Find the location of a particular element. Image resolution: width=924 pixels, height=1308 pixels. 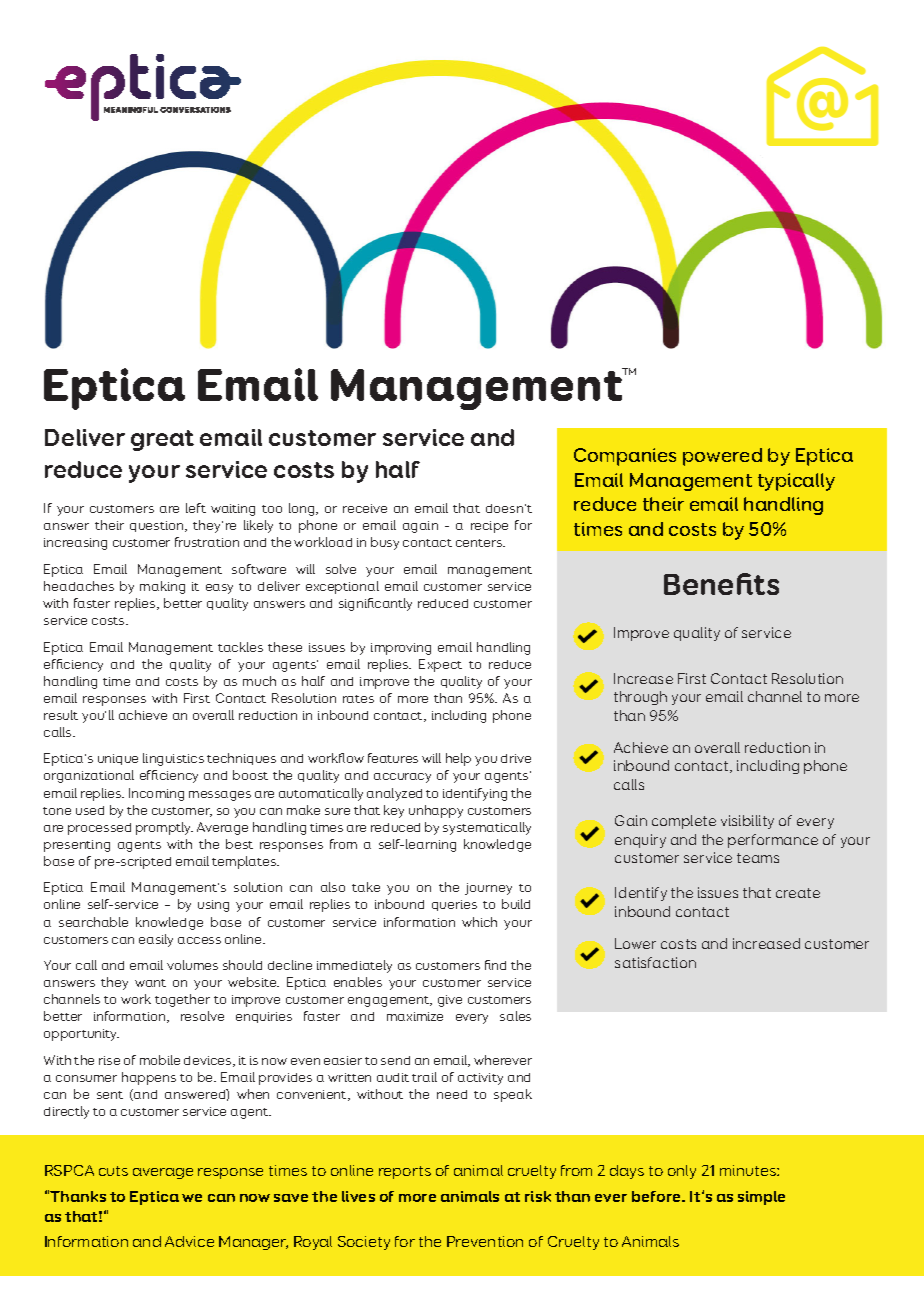

want is located at coordinates (150, 983).
